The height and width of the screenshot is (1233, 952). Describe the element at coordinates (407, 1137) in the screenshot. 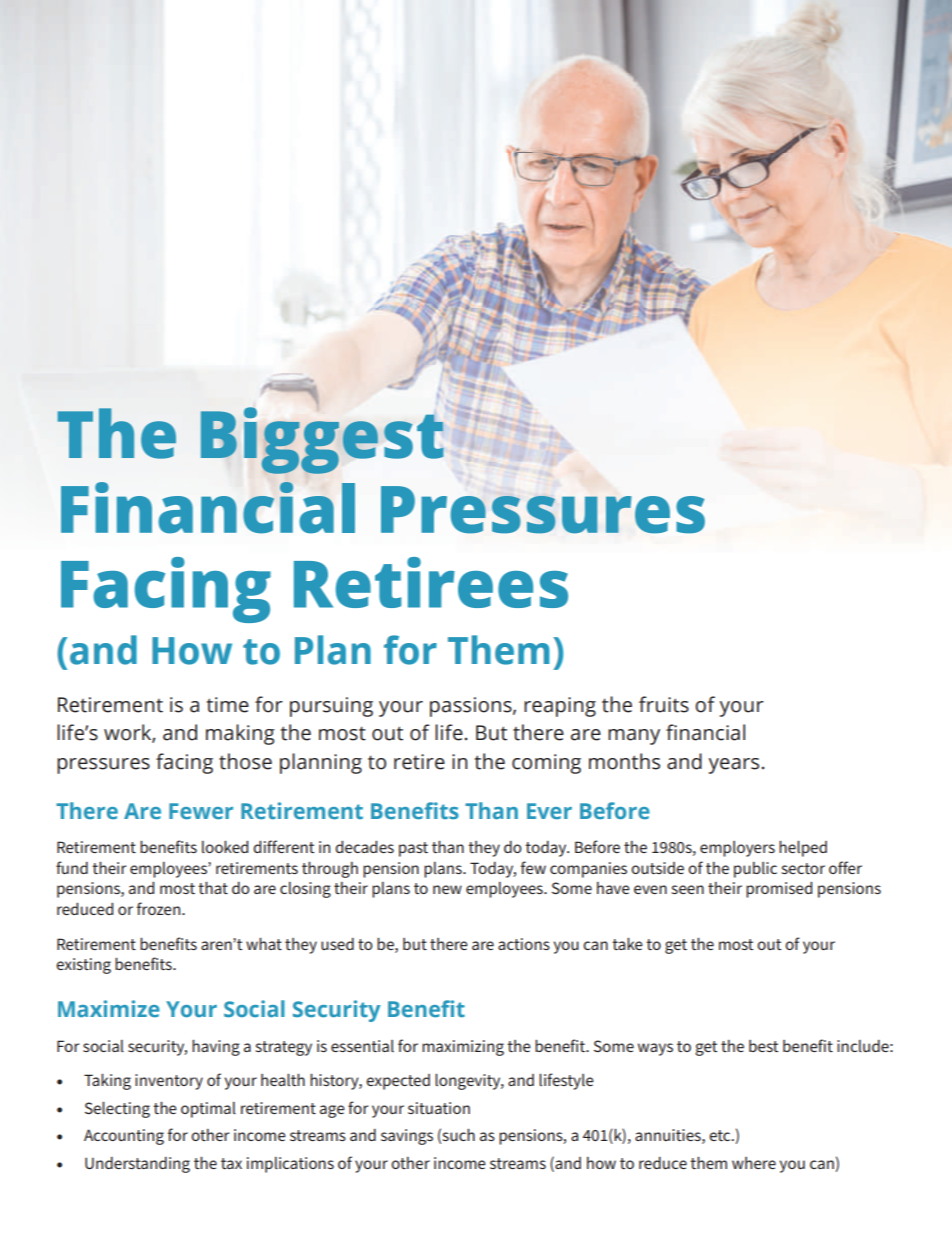

I see `savings` at that location.
